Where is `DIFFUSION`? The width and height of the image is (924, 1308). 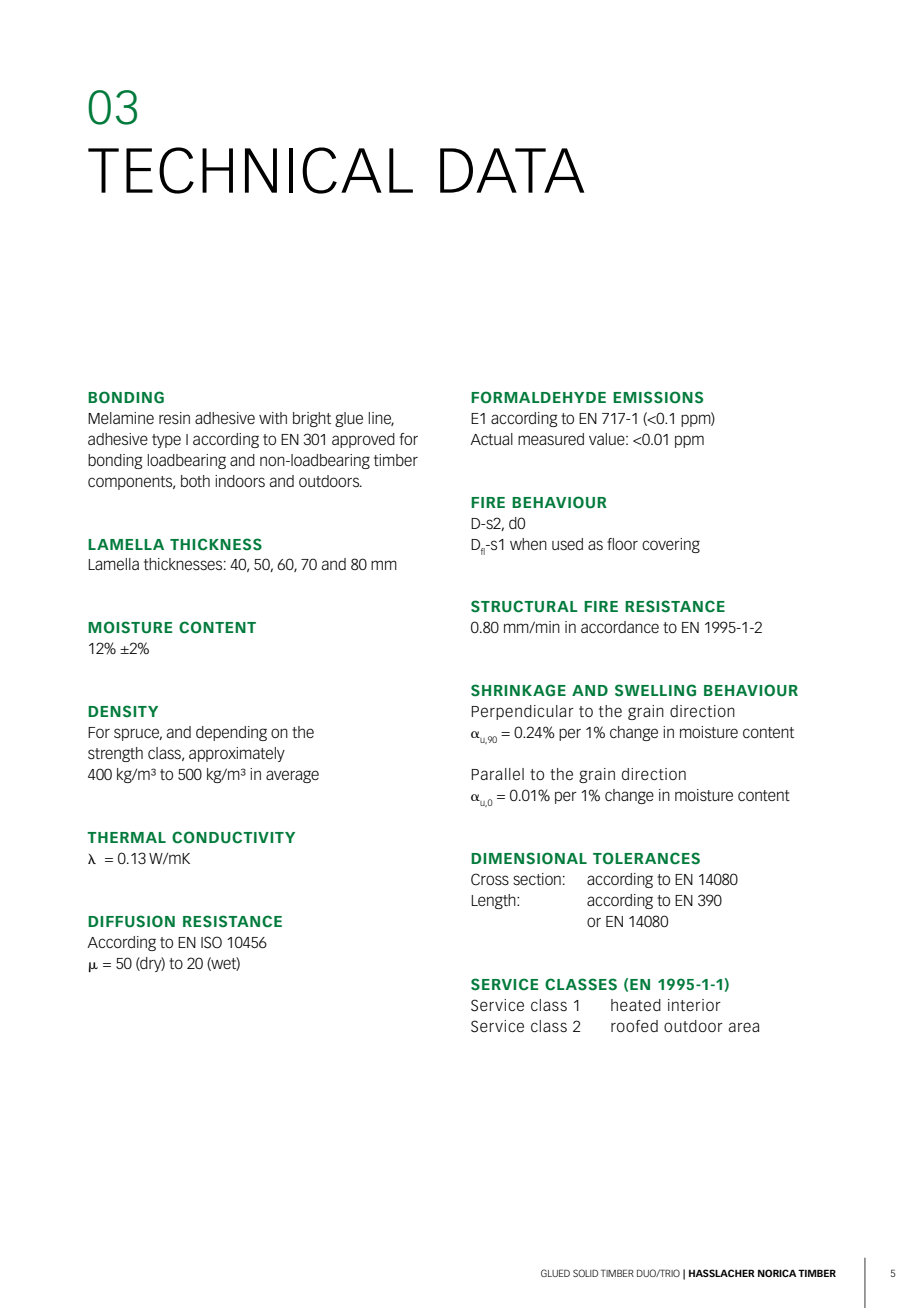 DIFFUSION is located at coordinates (131, 921).
